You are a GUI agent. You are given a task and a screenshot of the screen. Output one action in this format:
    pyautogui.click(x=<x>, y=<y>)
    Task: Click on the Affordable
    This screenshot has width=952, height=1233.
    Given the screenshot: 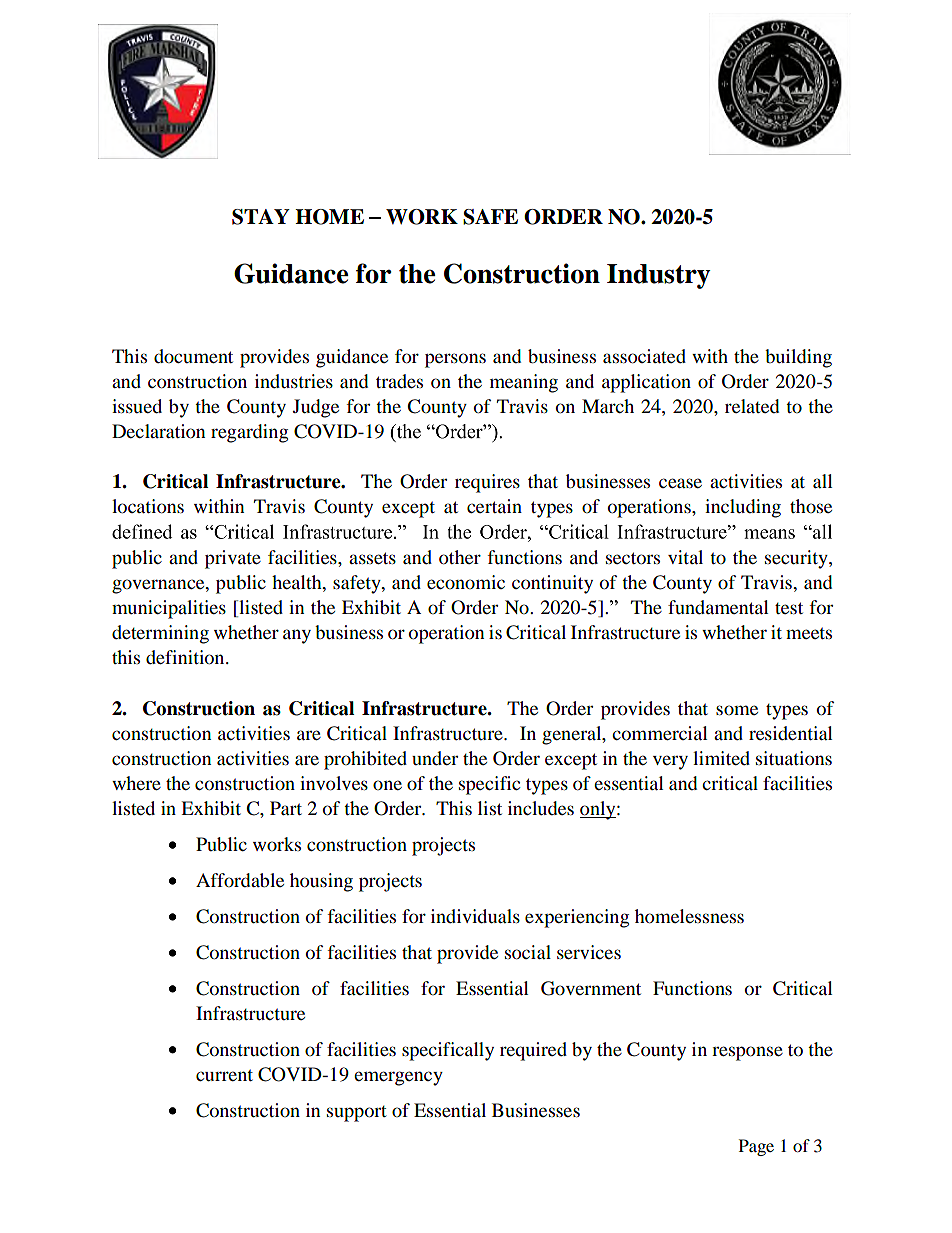 What is the action you would take?
    pyautogui.click(x=240, y=880)
